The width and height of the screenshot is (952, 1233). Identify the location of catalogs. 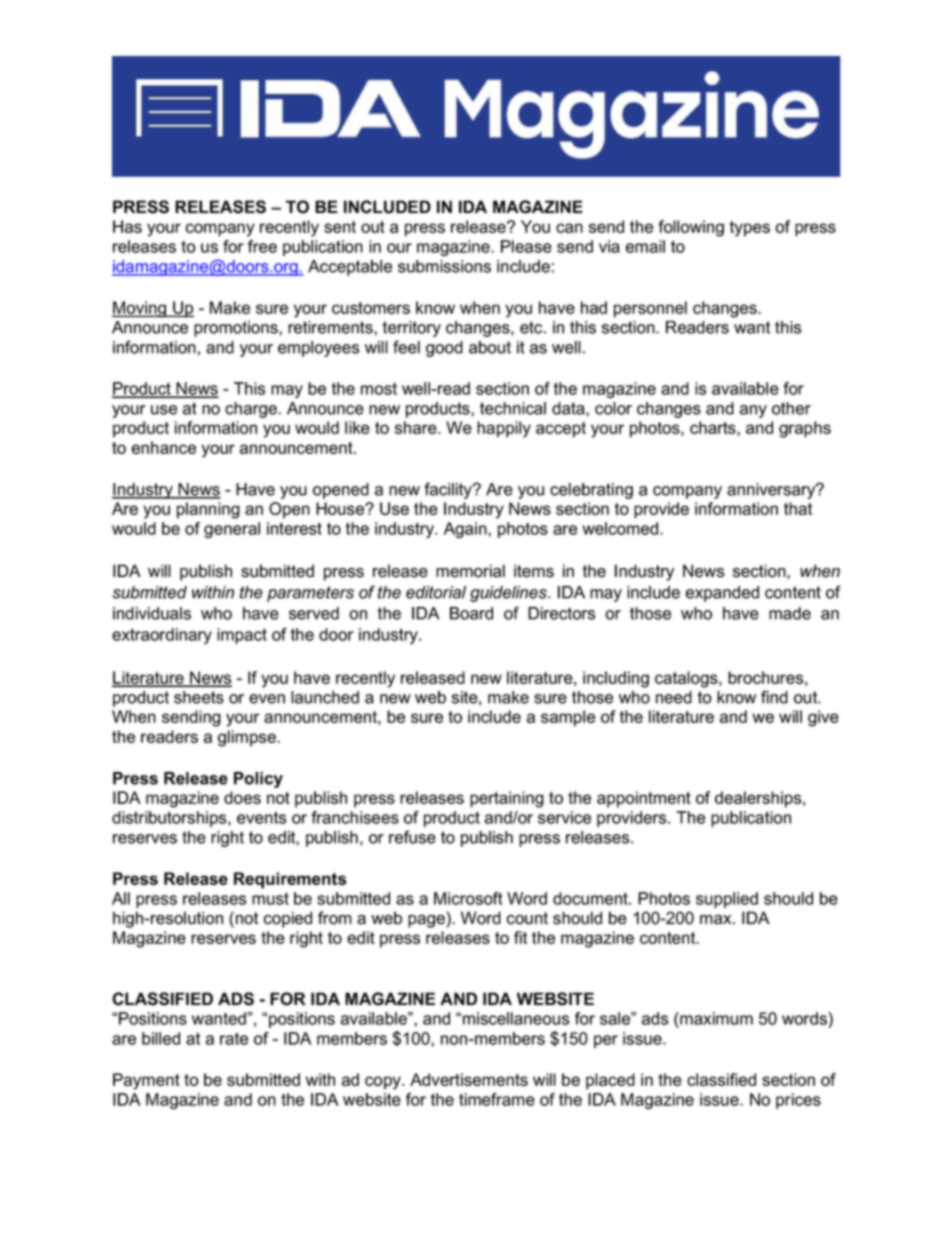
(687, 679).
